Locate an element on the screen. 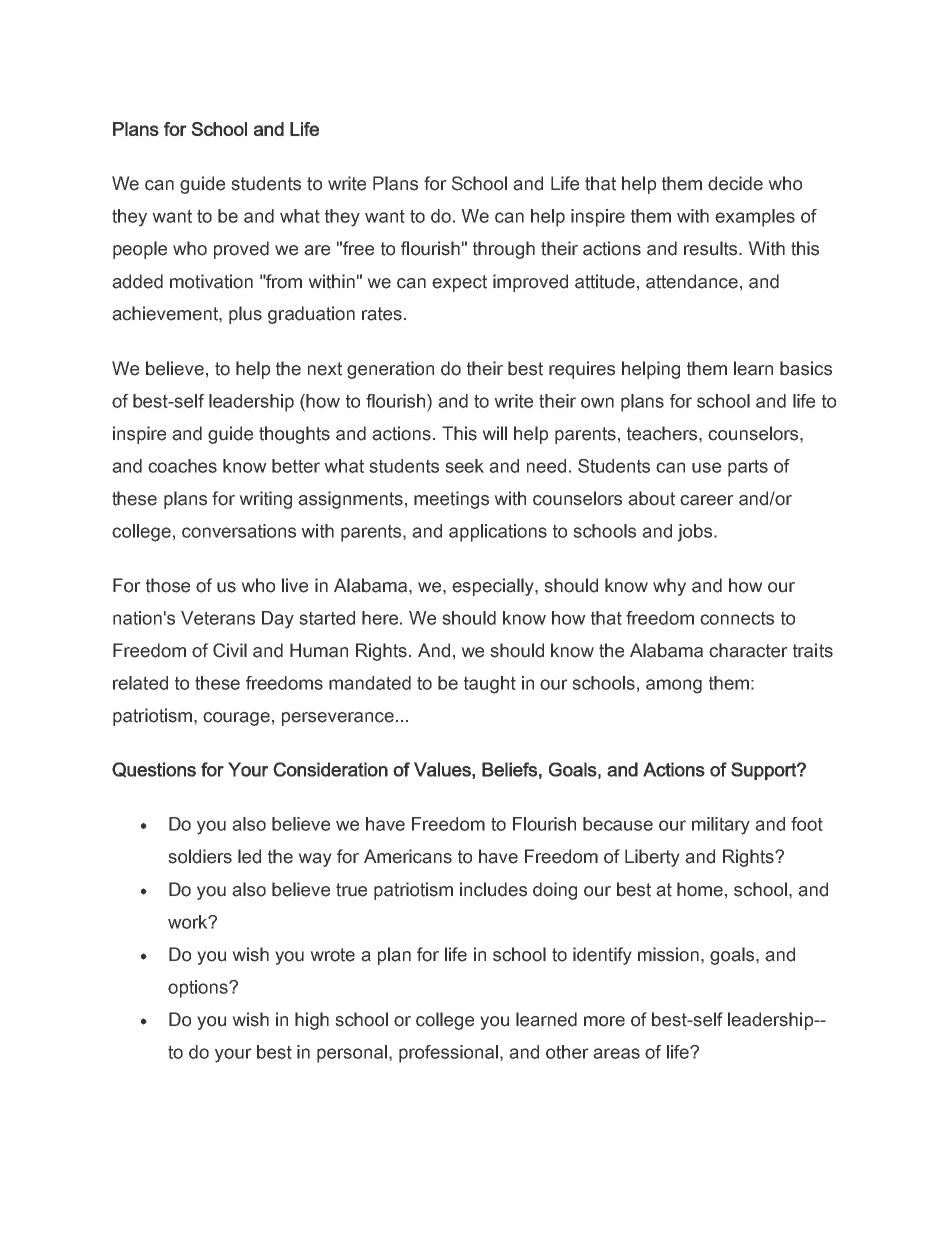 The image size is (952, 1233). examples is located at coordinates (755, 218).
